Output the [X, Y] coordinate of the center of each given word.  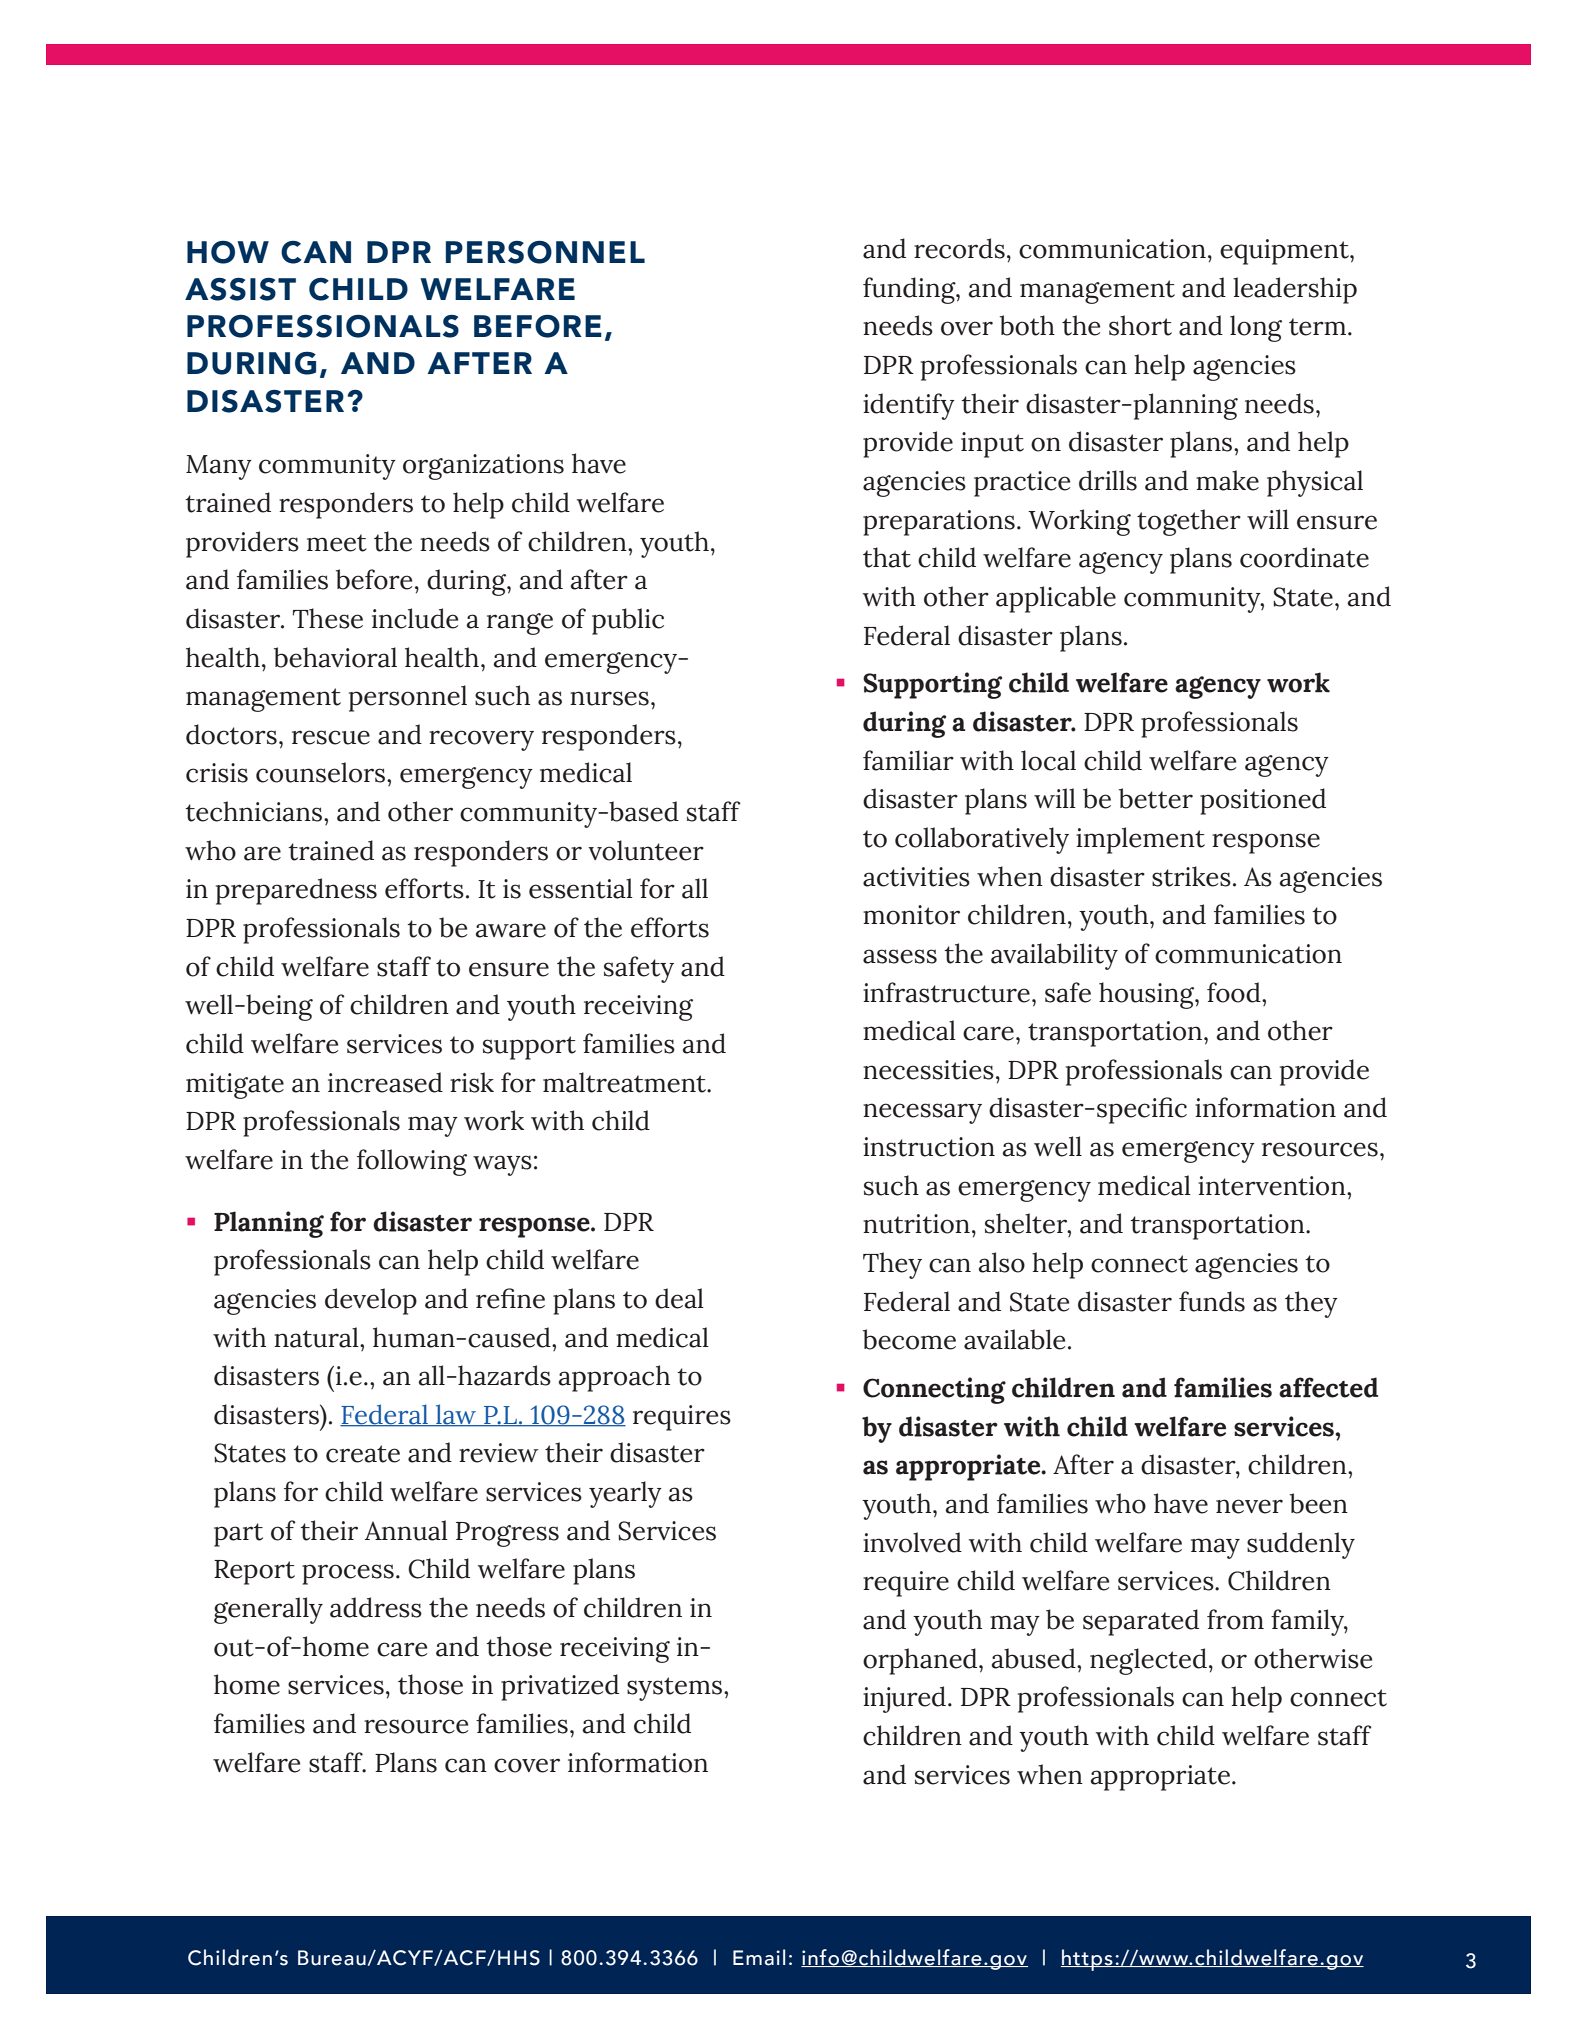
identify [909, 406]
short [1140, 325]
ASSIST [240, 289]
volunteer [646, 850]
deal [679, 1298]
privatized [560, 1687]
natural [317, 1337]
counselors [322, 772]
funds [1212, 1301]
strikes [1191, 876]
